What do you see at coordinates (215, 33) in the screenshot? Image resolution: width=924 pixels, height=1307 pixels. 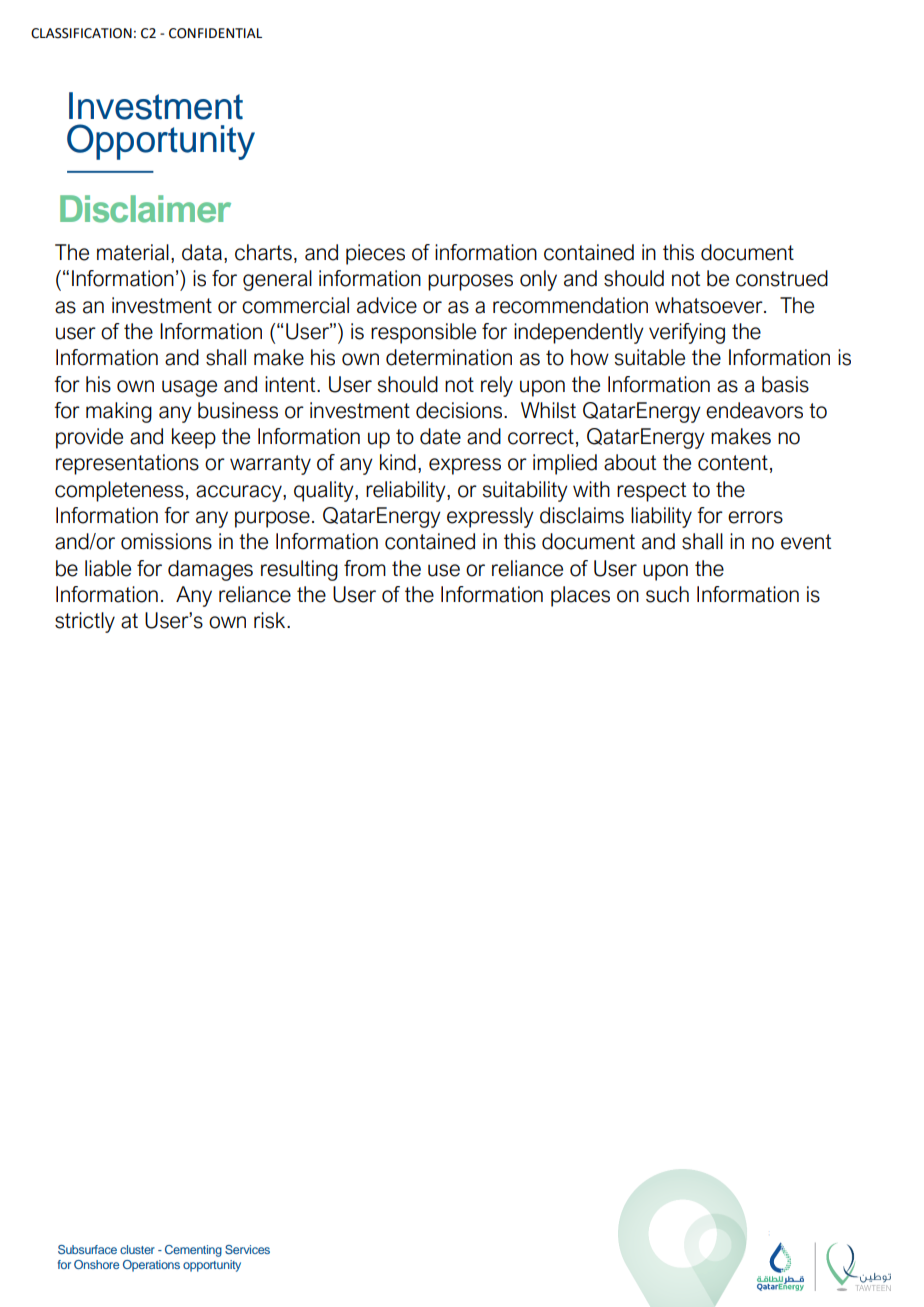 I see `CONFIDENTIAL` at bounding box center [215, 33].
